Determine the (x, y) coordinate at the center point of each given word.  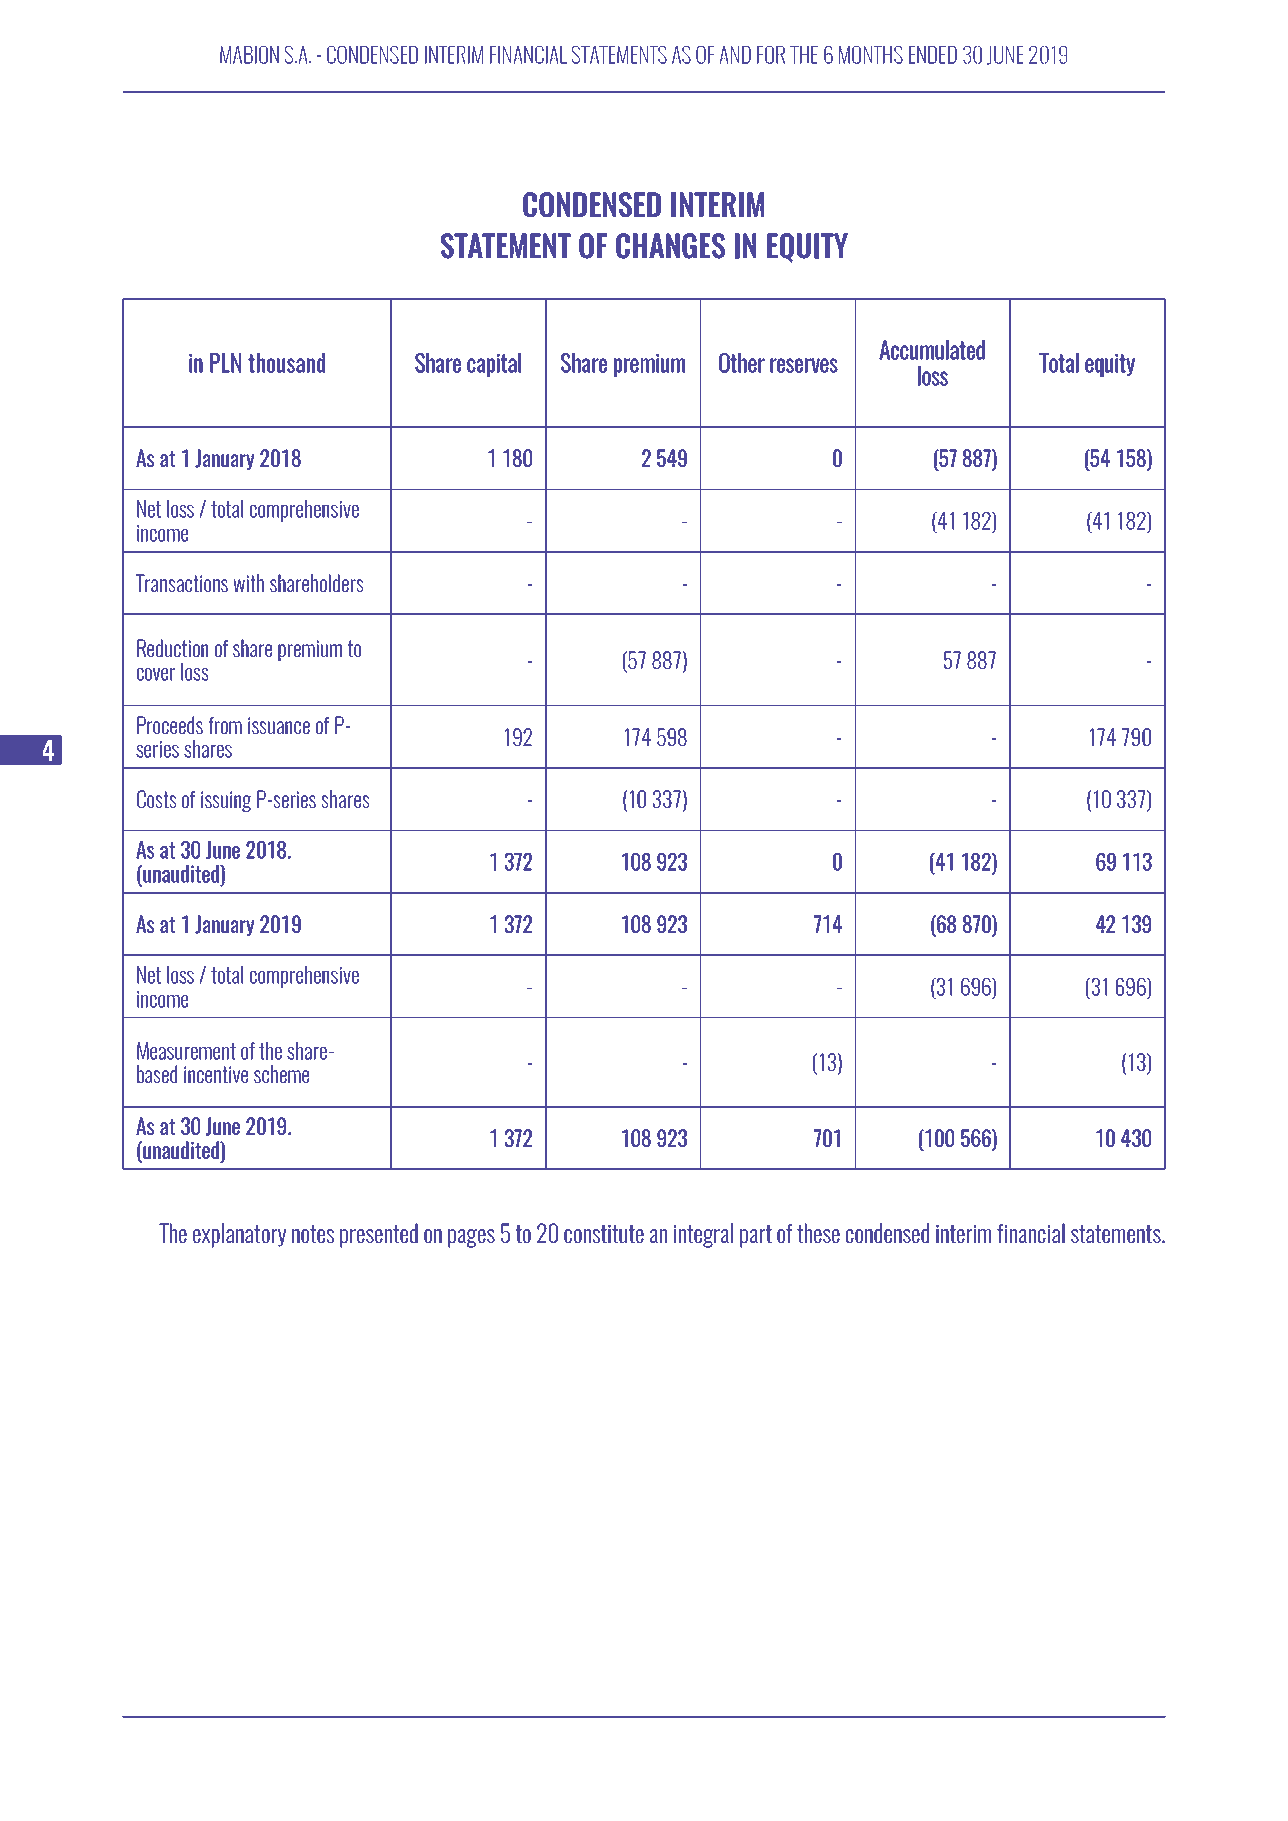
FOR (771, 55)
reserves (804, 365)
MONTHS (871, 55)
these (818, 1233)
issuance (279, 725)
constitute (604, 1234)
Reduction (172, 648)
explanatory (239, 1235)
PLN (225, 363)
